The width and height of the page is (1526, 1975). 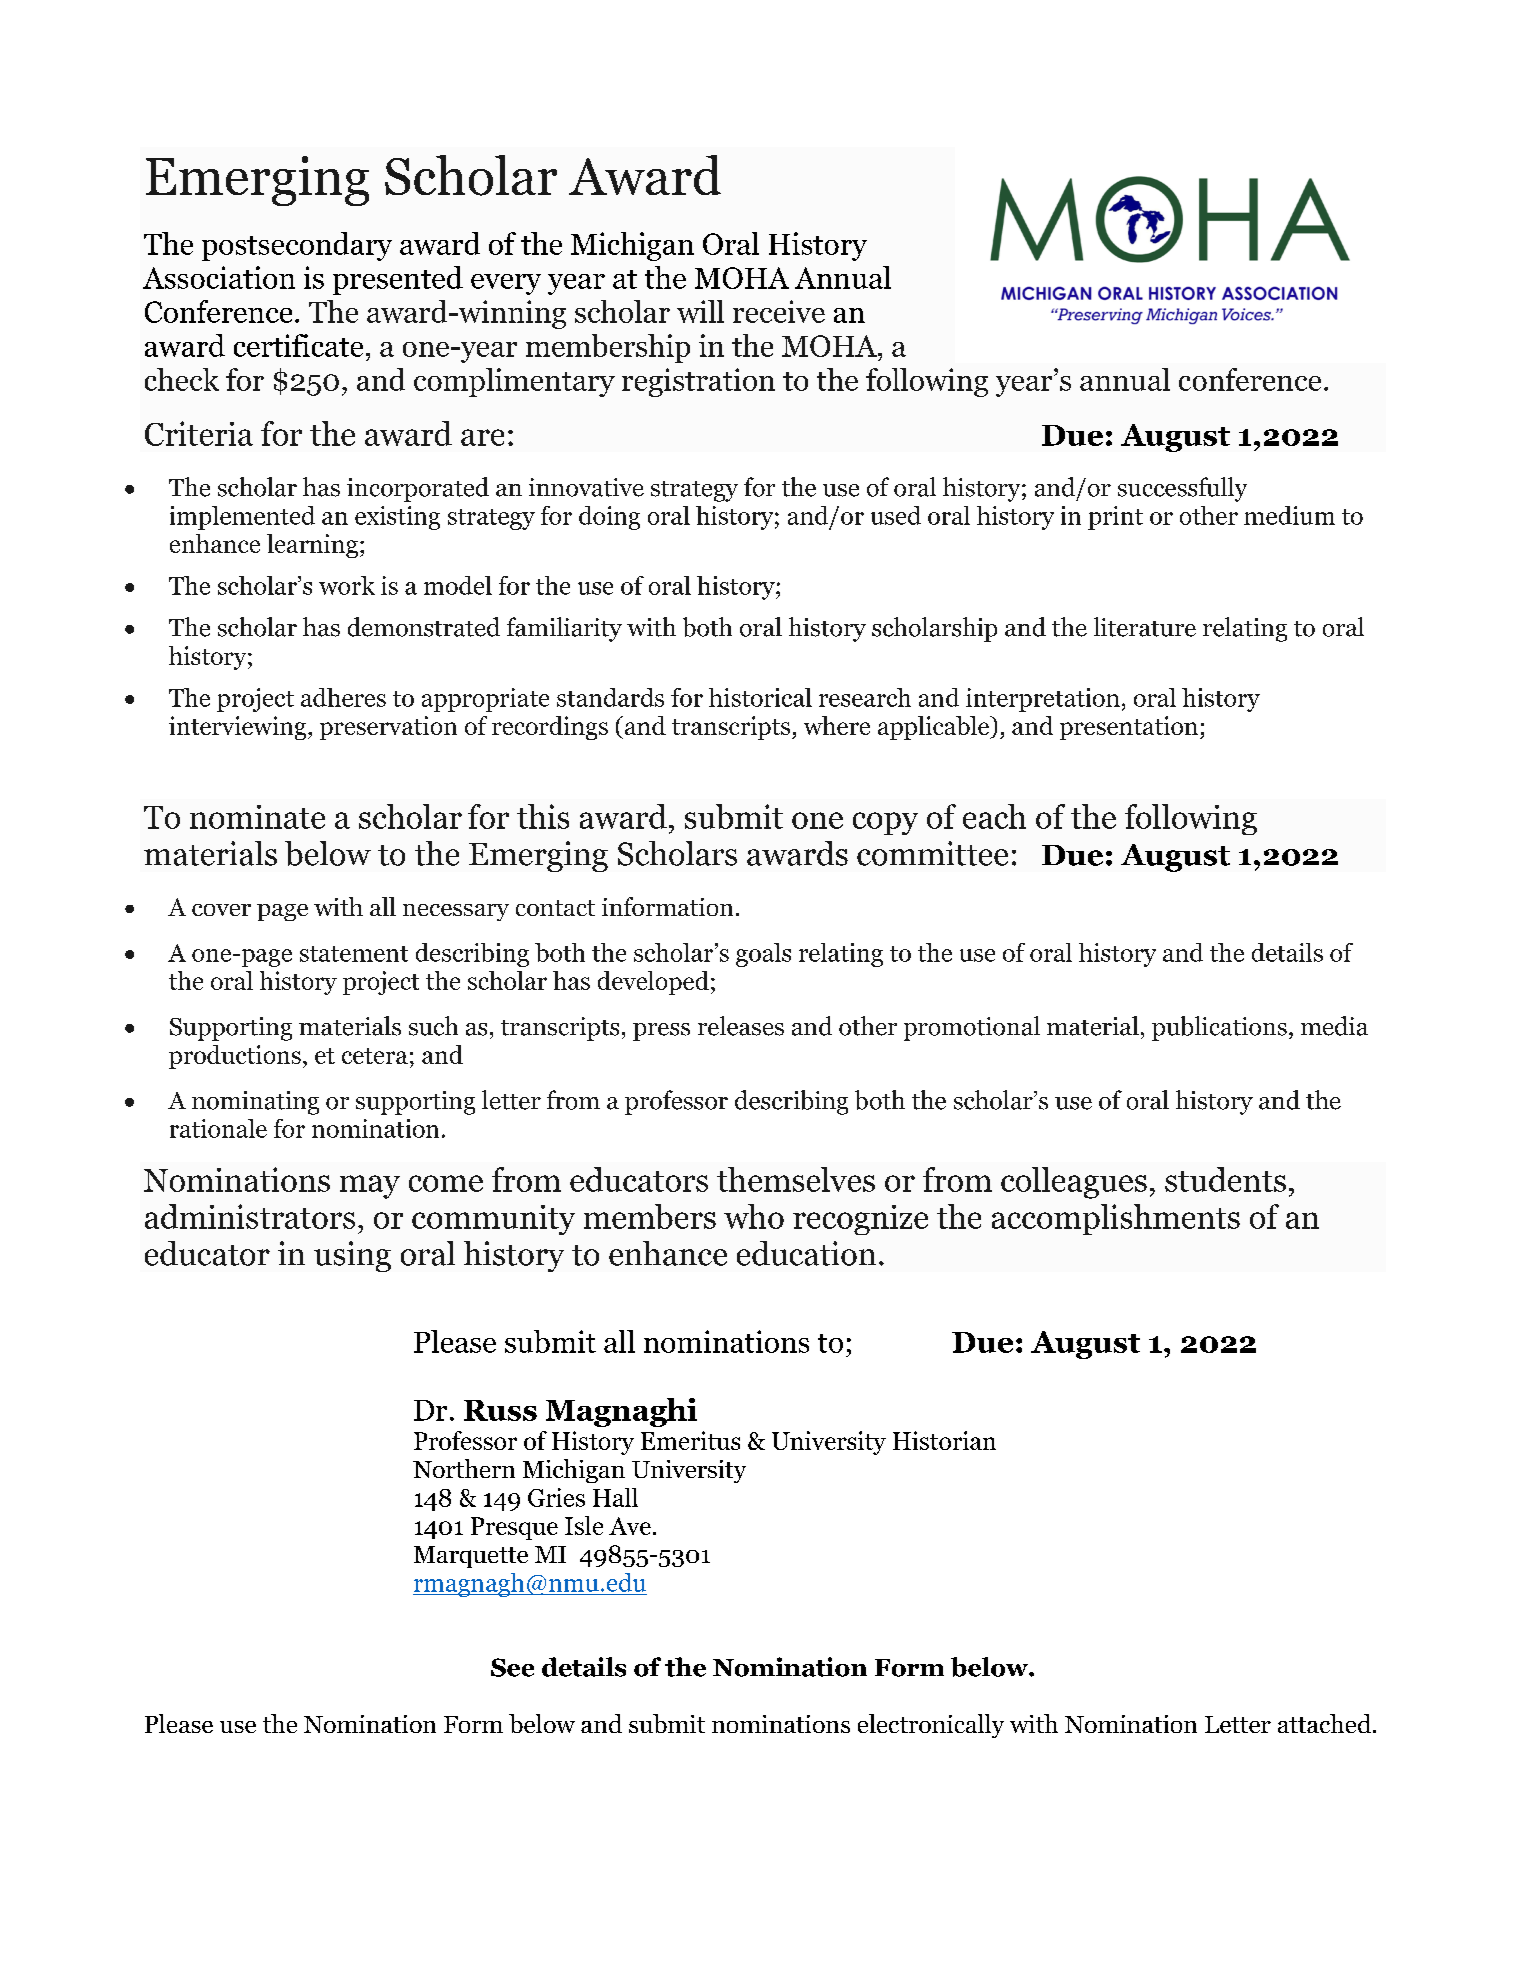 What do you see at coordinates (354, 954) in the page?
I see `statement` at bounding box center [354, 954].
